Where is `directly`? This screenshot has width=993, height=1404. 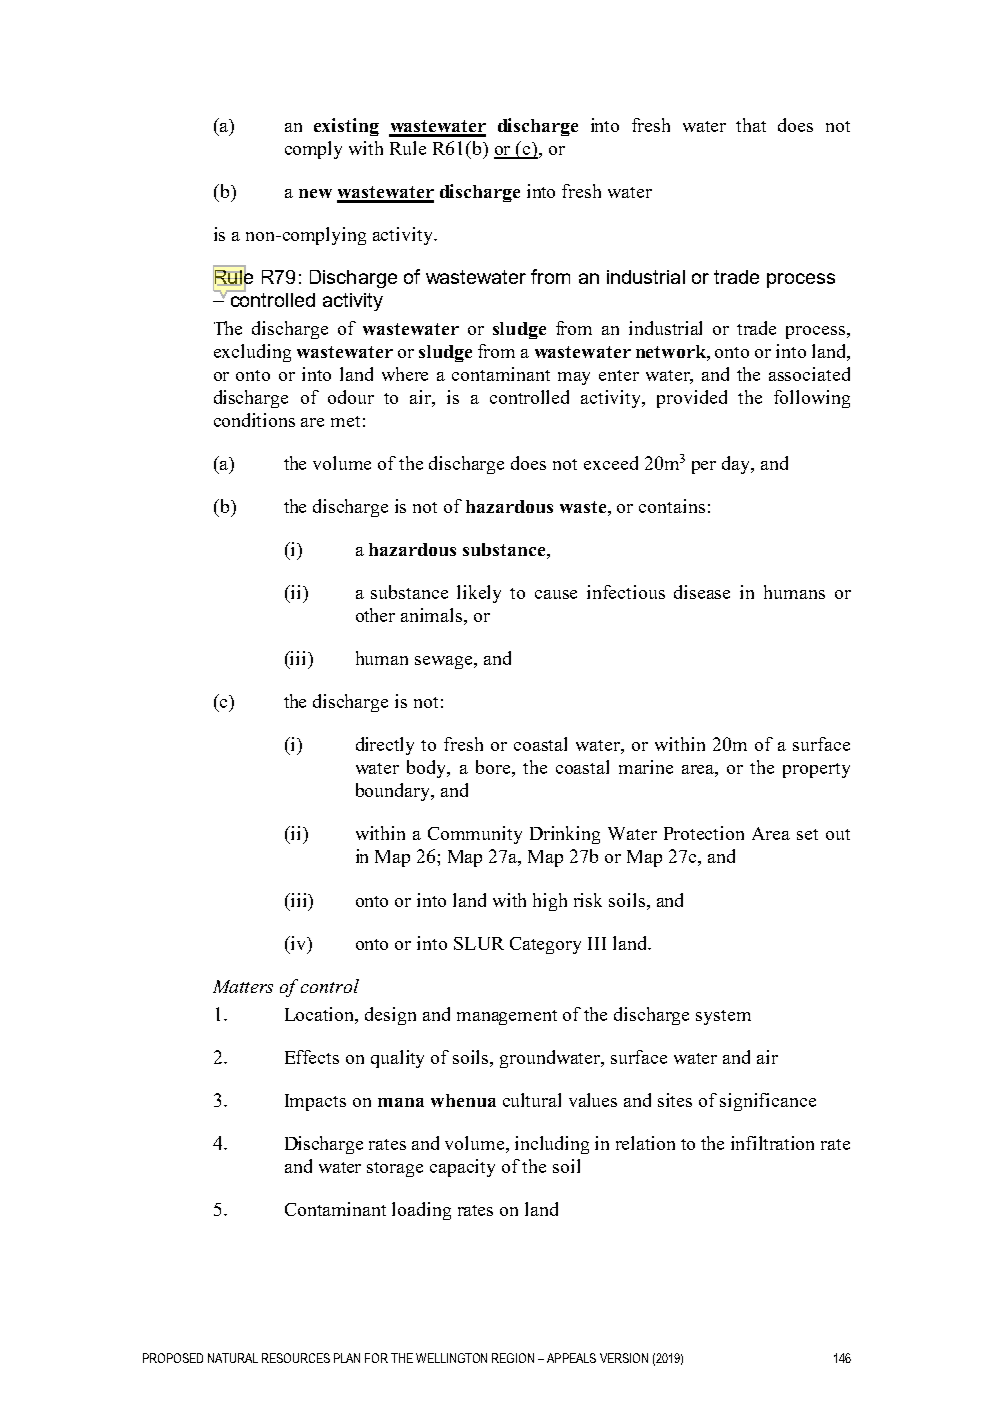 directly is located at coordinates (385, 746).
